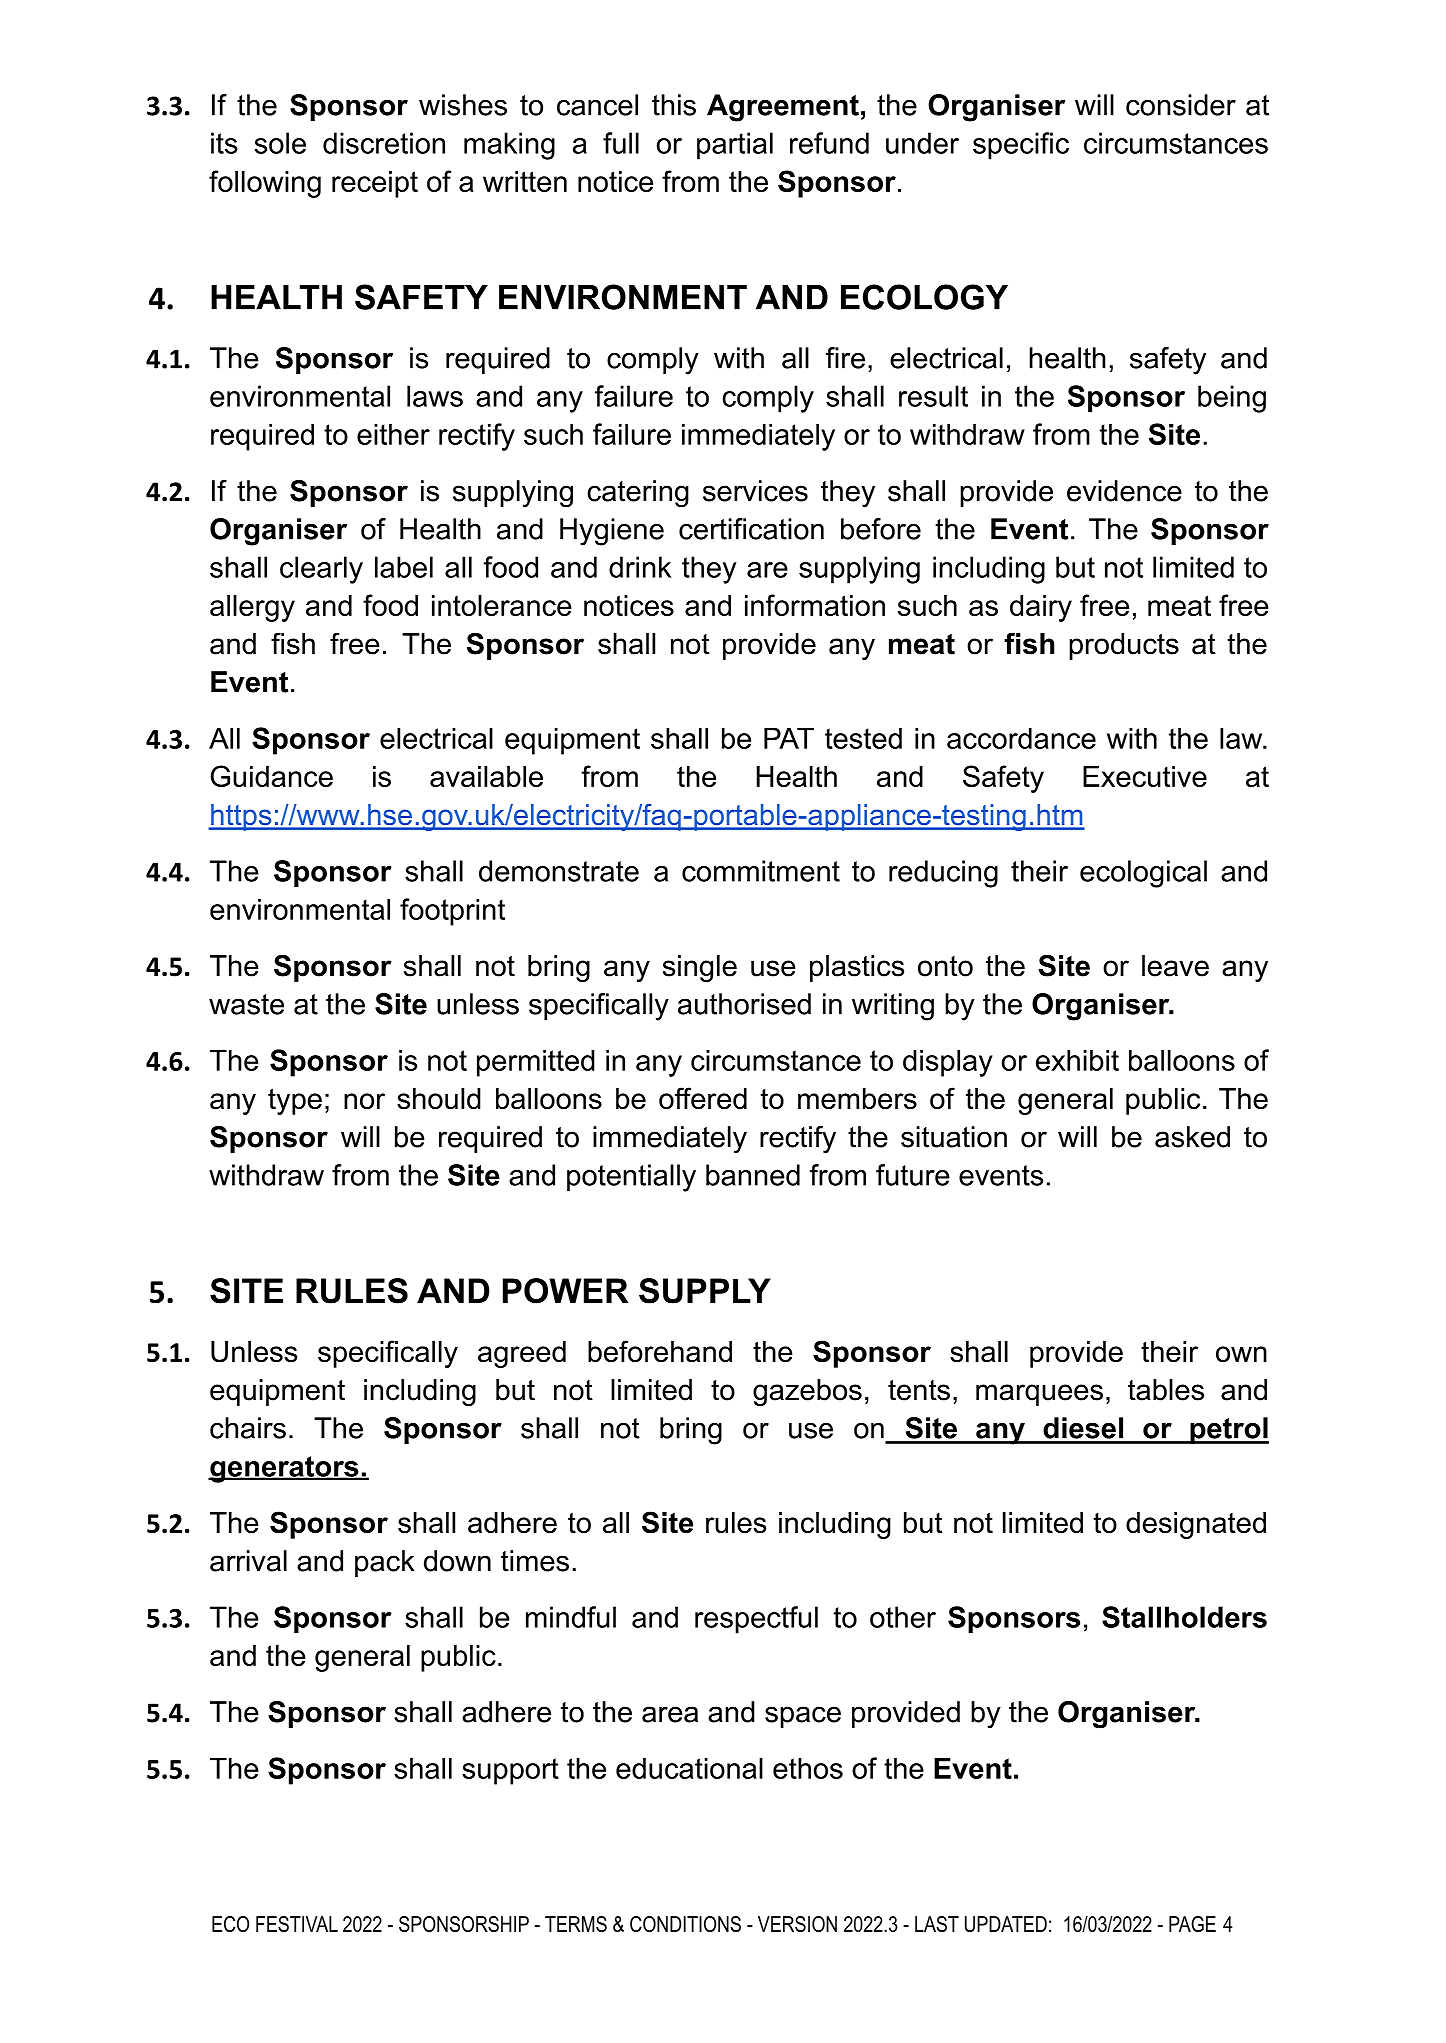  Describe the element at coordinates (1077, 1060) in the screenshot. I see `exhibit` at that location.
